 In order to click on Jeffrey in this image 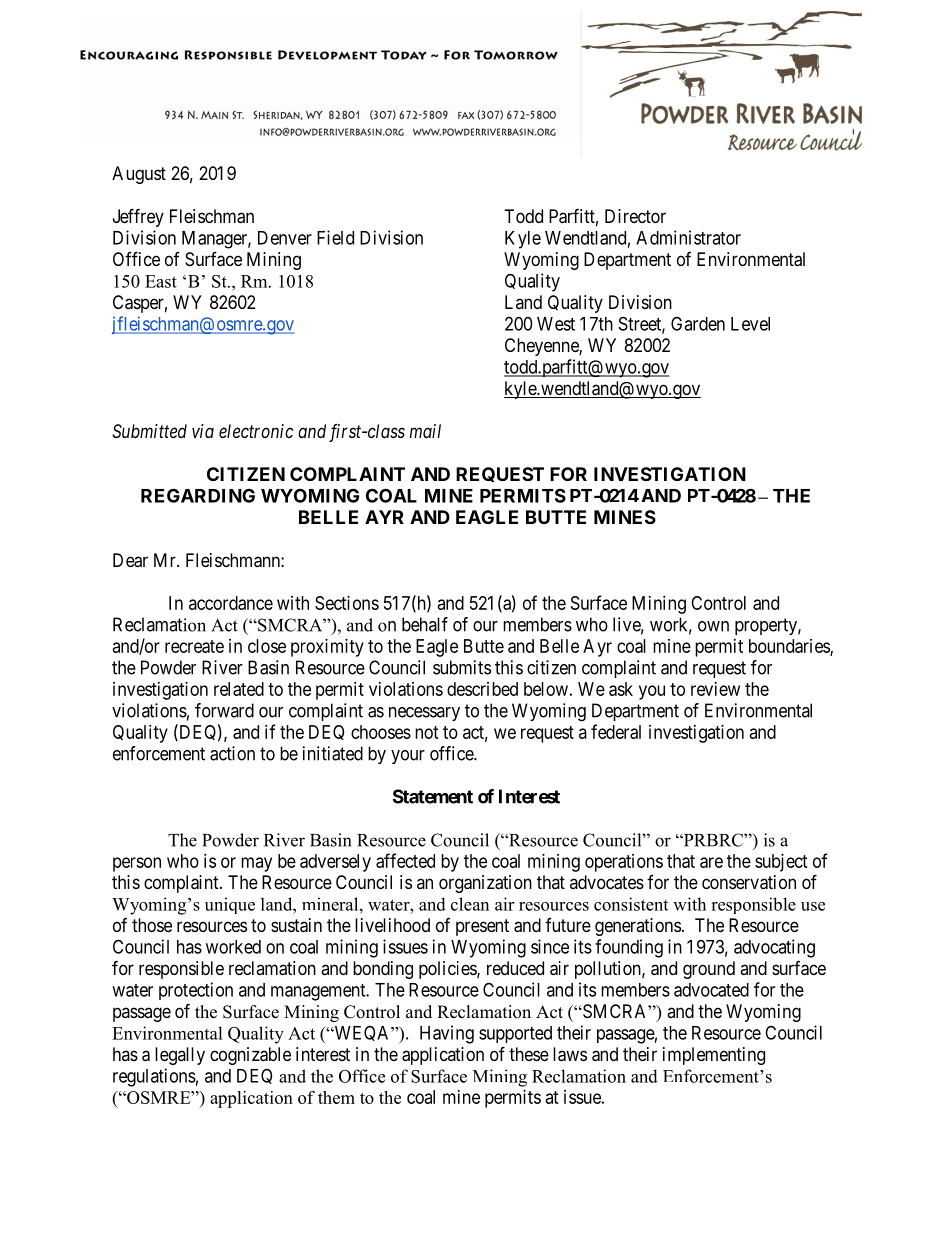, I will do `click(138, 217)`.
